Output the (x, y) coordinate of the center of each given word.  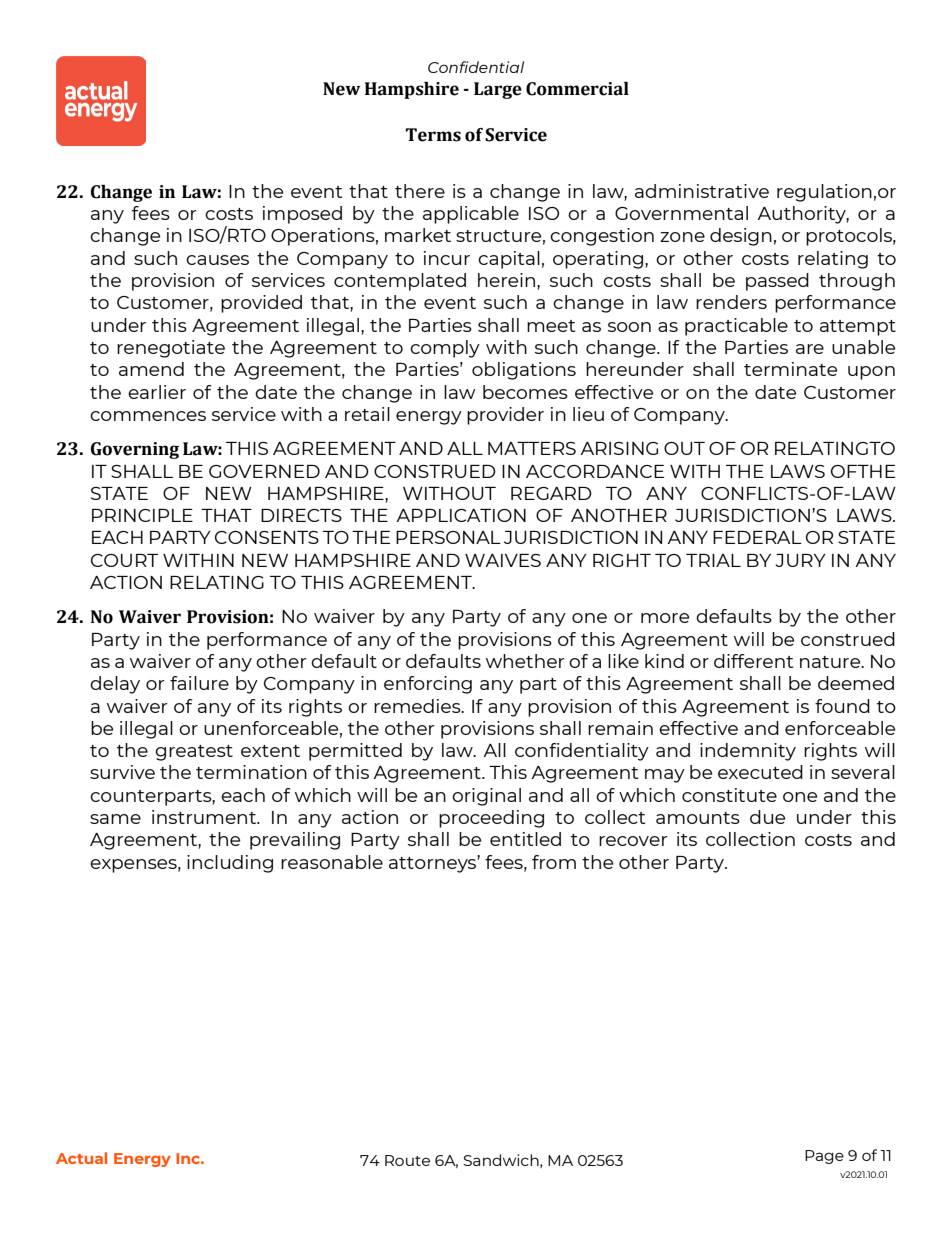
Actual (81, 1158)
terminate (790, 369)
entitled (525, 839)
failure (199, 683)
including (230, 864)
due (767, 817)
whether (525, 661)
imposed (302, 215)
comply (445, 349)
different (753, 661)
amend (151, 369)
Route (407, 1160)
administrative (702, 191)
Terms (433, 135)
